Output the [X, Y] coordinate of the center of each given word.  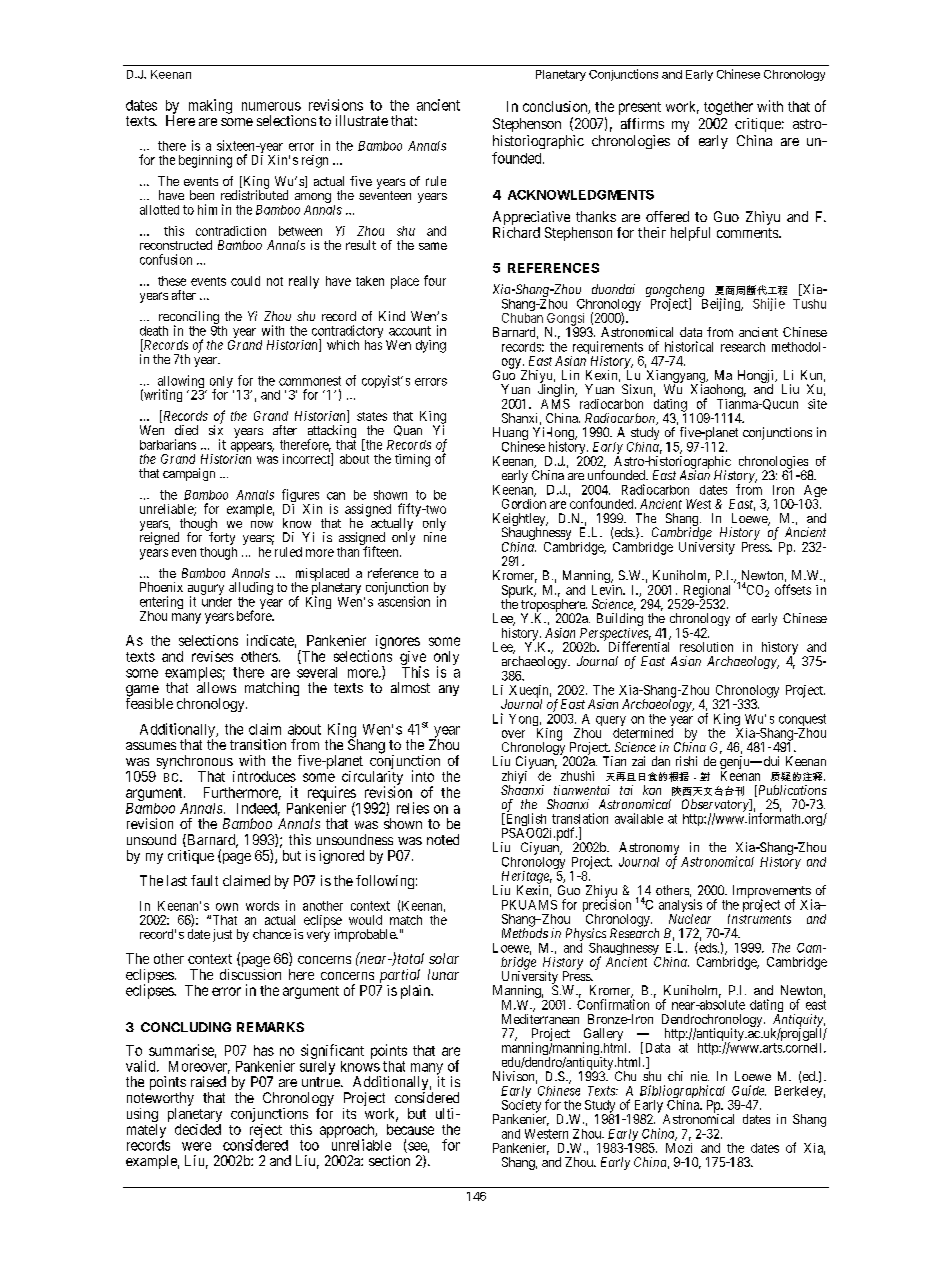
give [413, 659]
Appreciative [531, 219]
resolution [706, 647]
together [728, 108]
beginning [205, 161]
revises [212, 656]
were [196, 1146]
